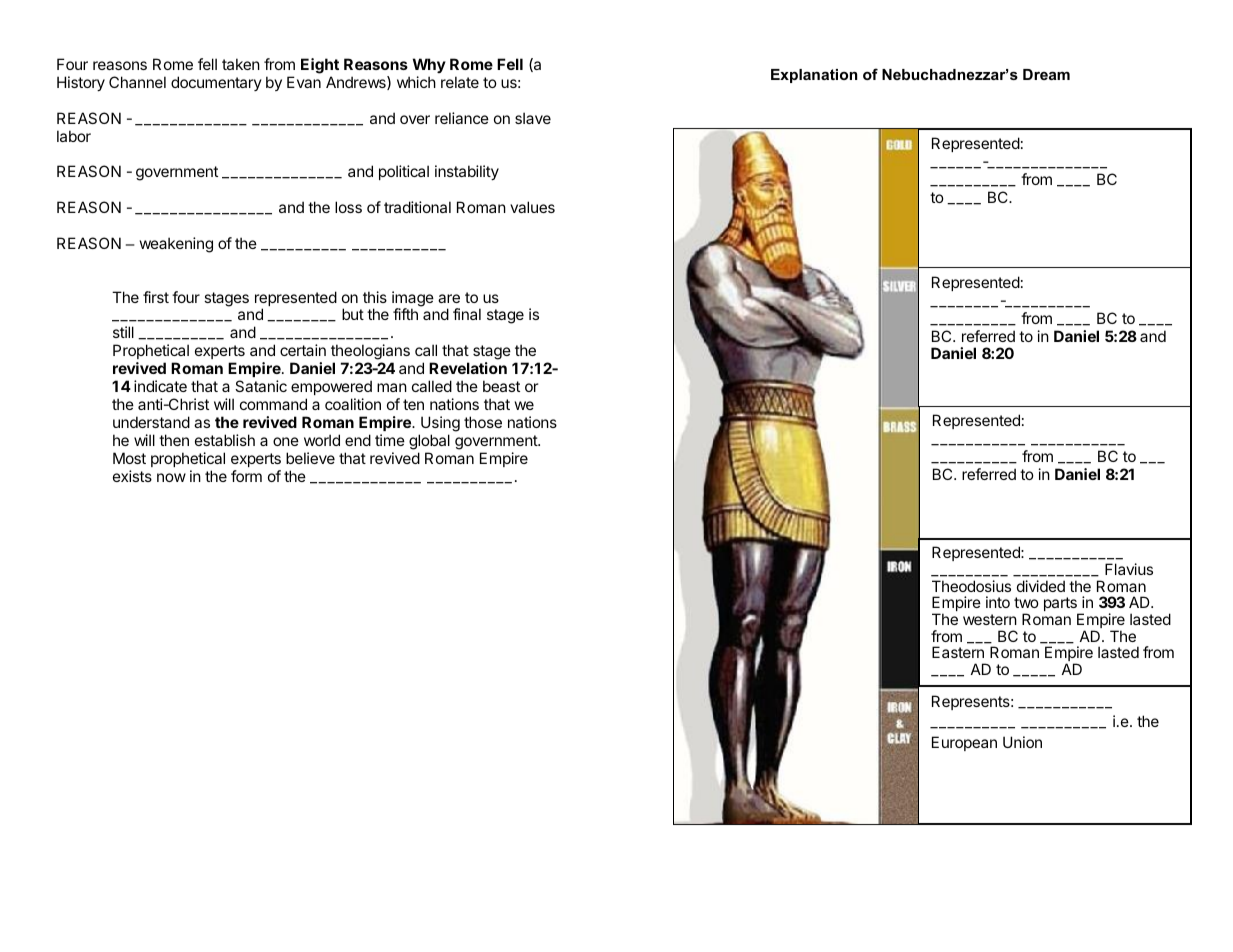 This screenshot has width=1233, height=952. Describe the element at coordinates (532, 207) in the screenshot. I see `values` at that location.
